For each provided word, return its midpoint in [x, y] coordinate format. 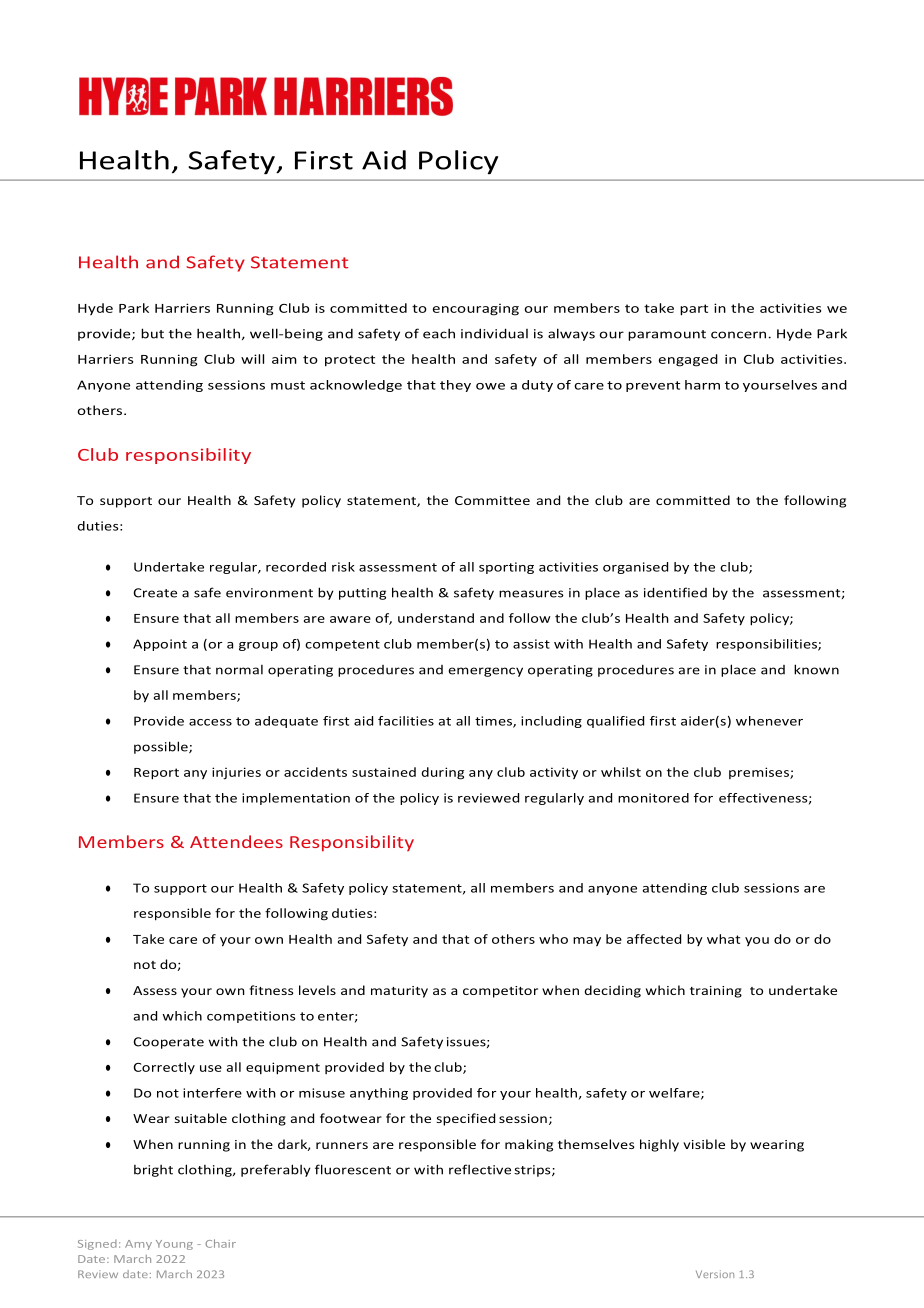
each [439, 333]
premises [760, 773]
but [152, 333]
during [442, 773]
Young [174, 1245]
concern [740, 335]
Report [156, 774]
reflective [480, 1169]
